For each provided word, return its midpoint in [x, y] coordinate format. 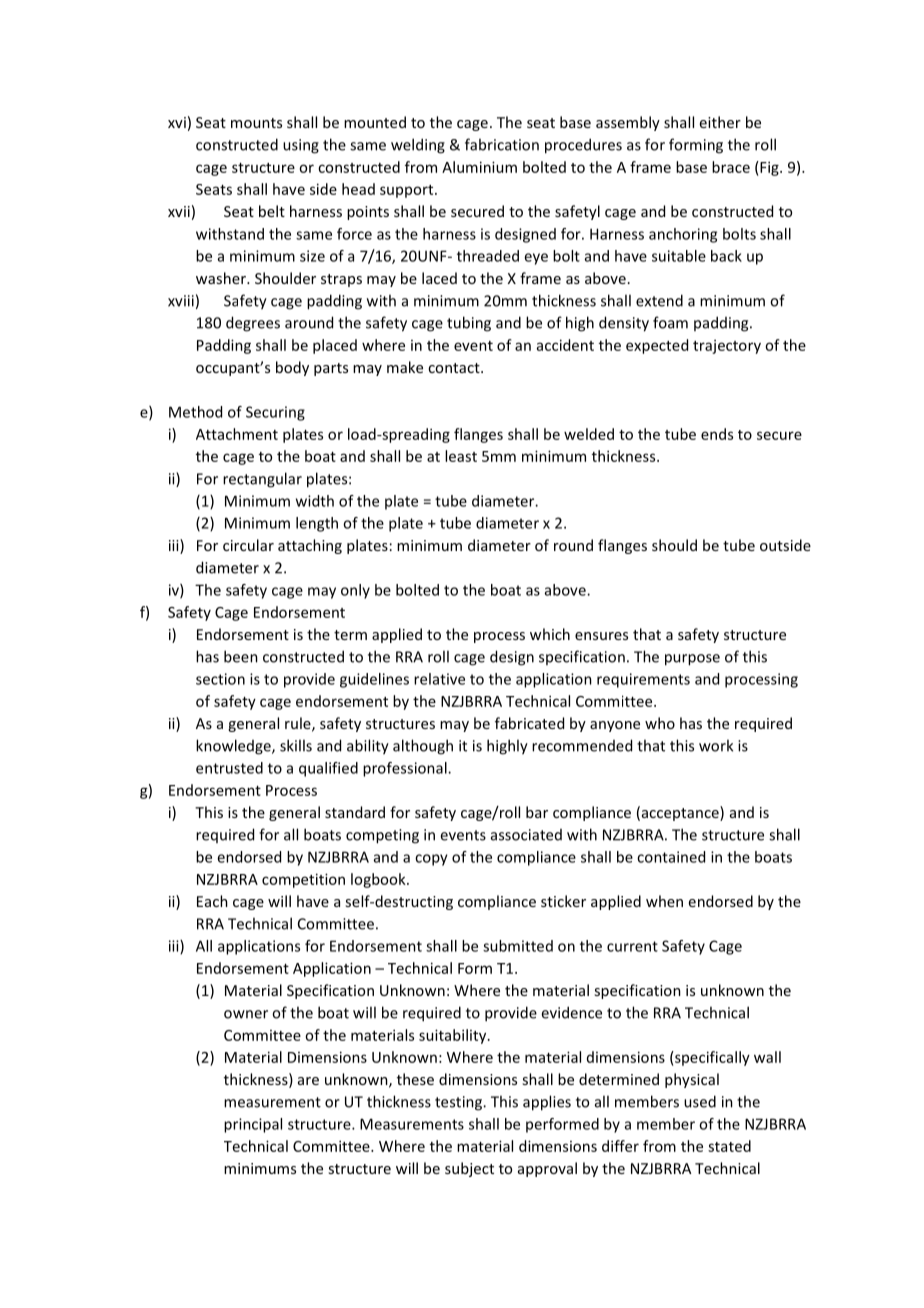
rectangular [262, 480]
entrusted [229, 768]
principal [253, 1125]
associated [526, 835]
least [461, 456]
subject [469, 1169]
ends [717, 434]
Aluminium [479, 167]
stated [729, 1146]
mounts [256, 123]
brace [731, 167]
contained [671, 857]
